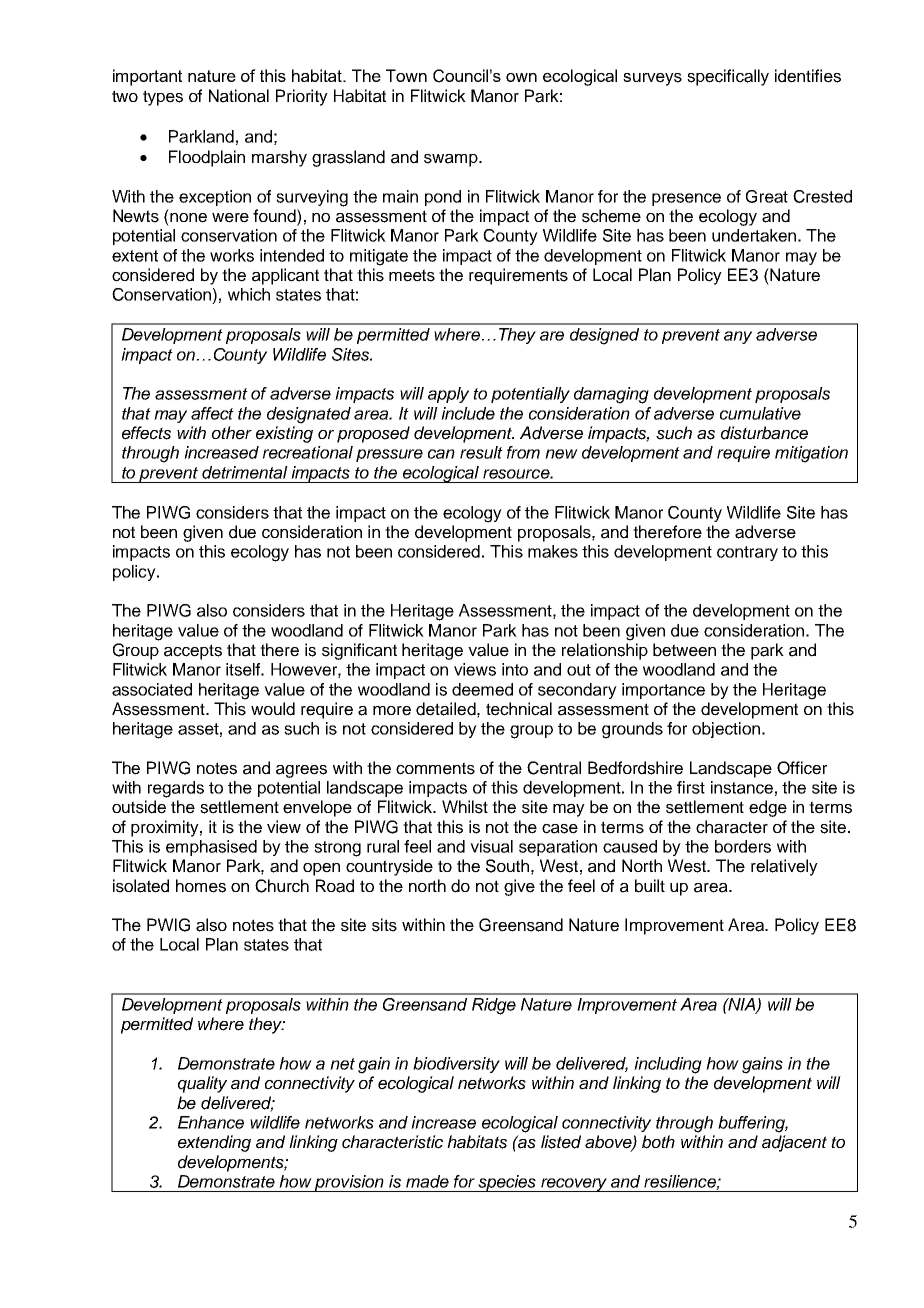 This page has height=1308, width=924. I want to click on into, so click(515, 669).
